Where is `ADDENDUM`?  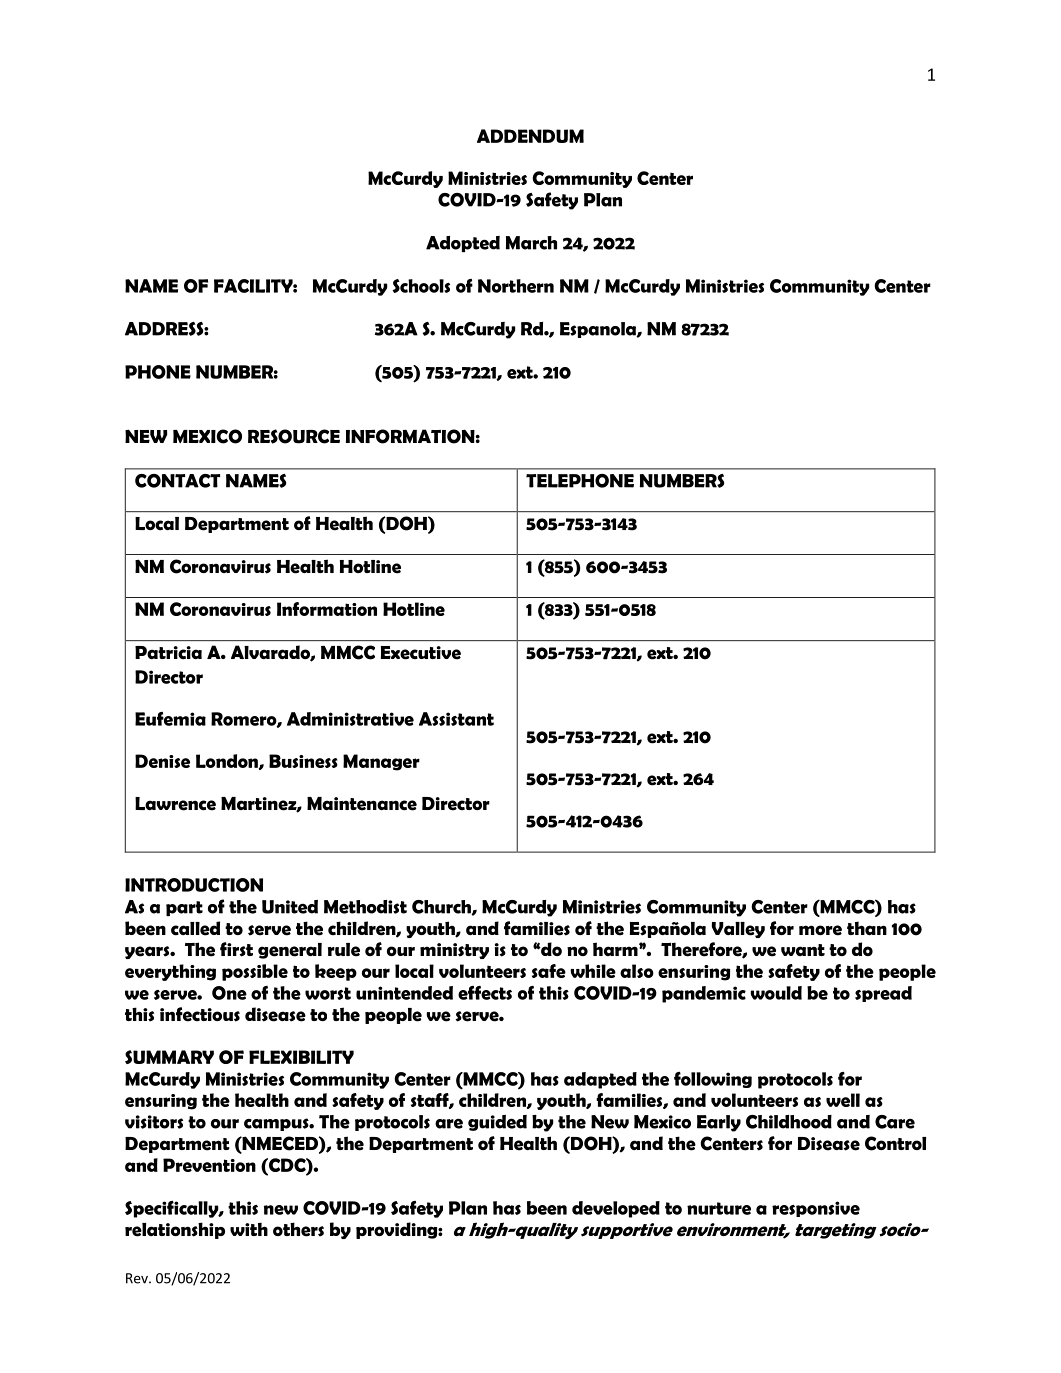 ADDENDUM is located at coordinates (530, 136).
